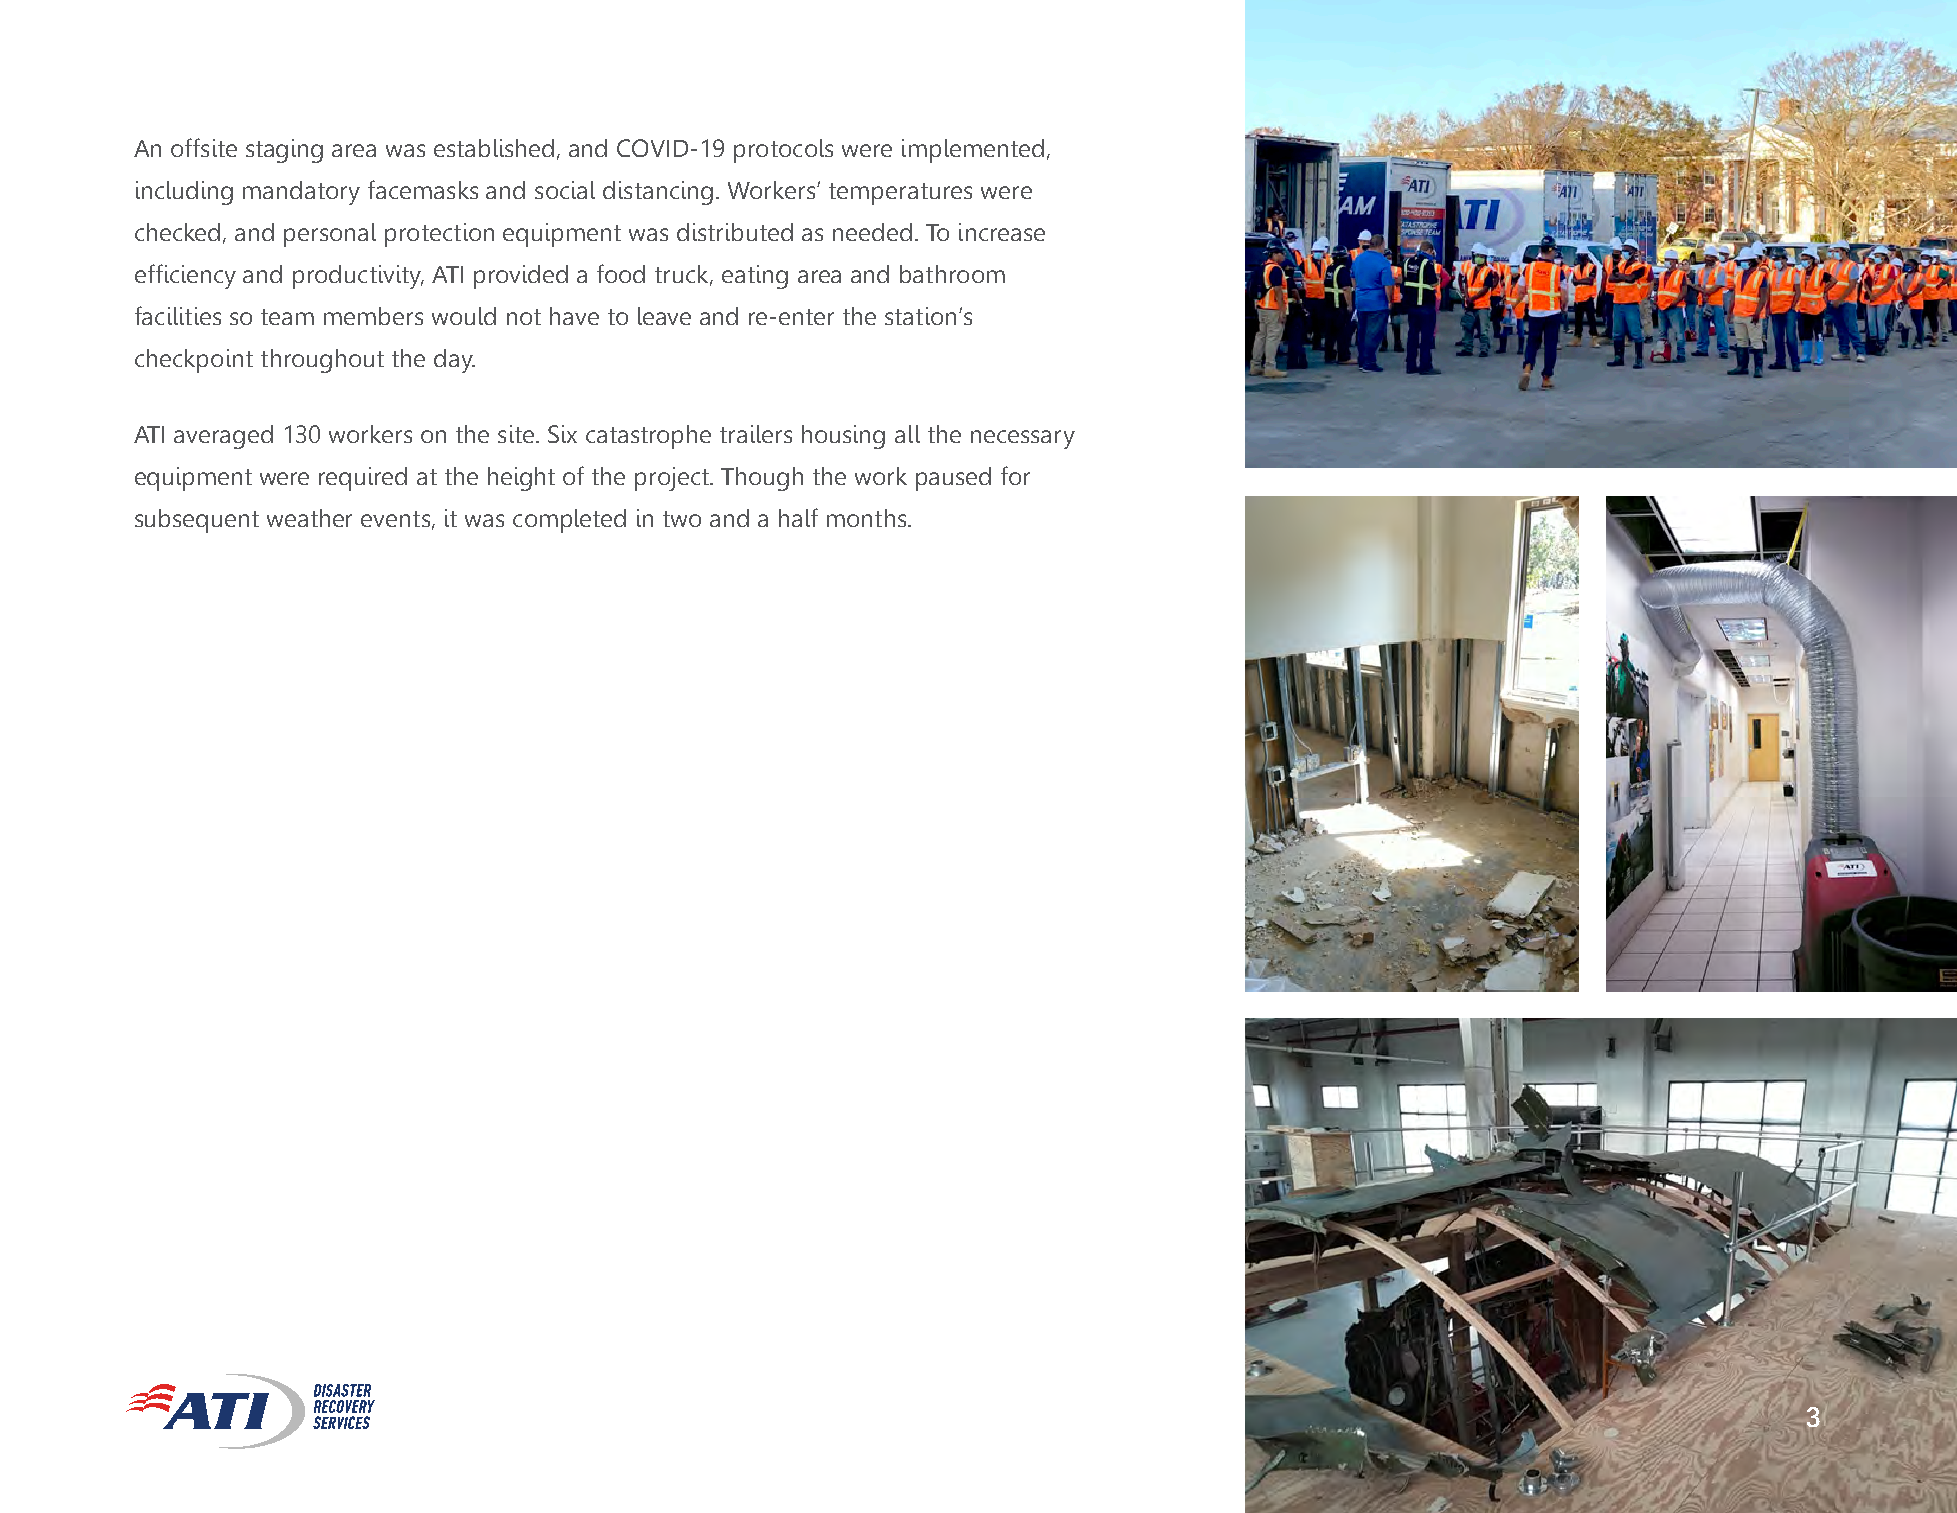 This screenshot has height=1513, width=1957. I want to click on team, so click(287, 317).
